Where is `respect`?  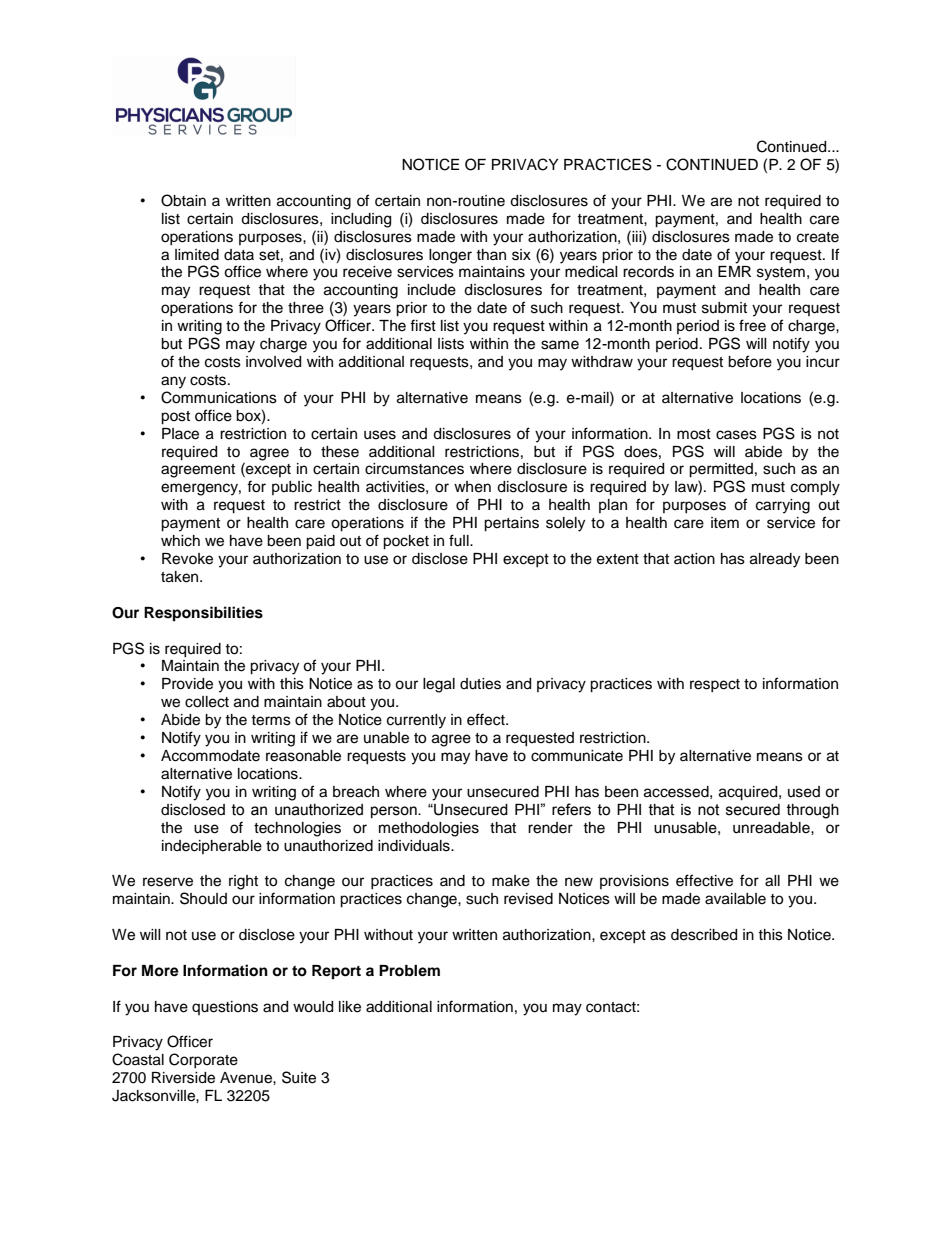
respect is located at coordinates (715, 685).
